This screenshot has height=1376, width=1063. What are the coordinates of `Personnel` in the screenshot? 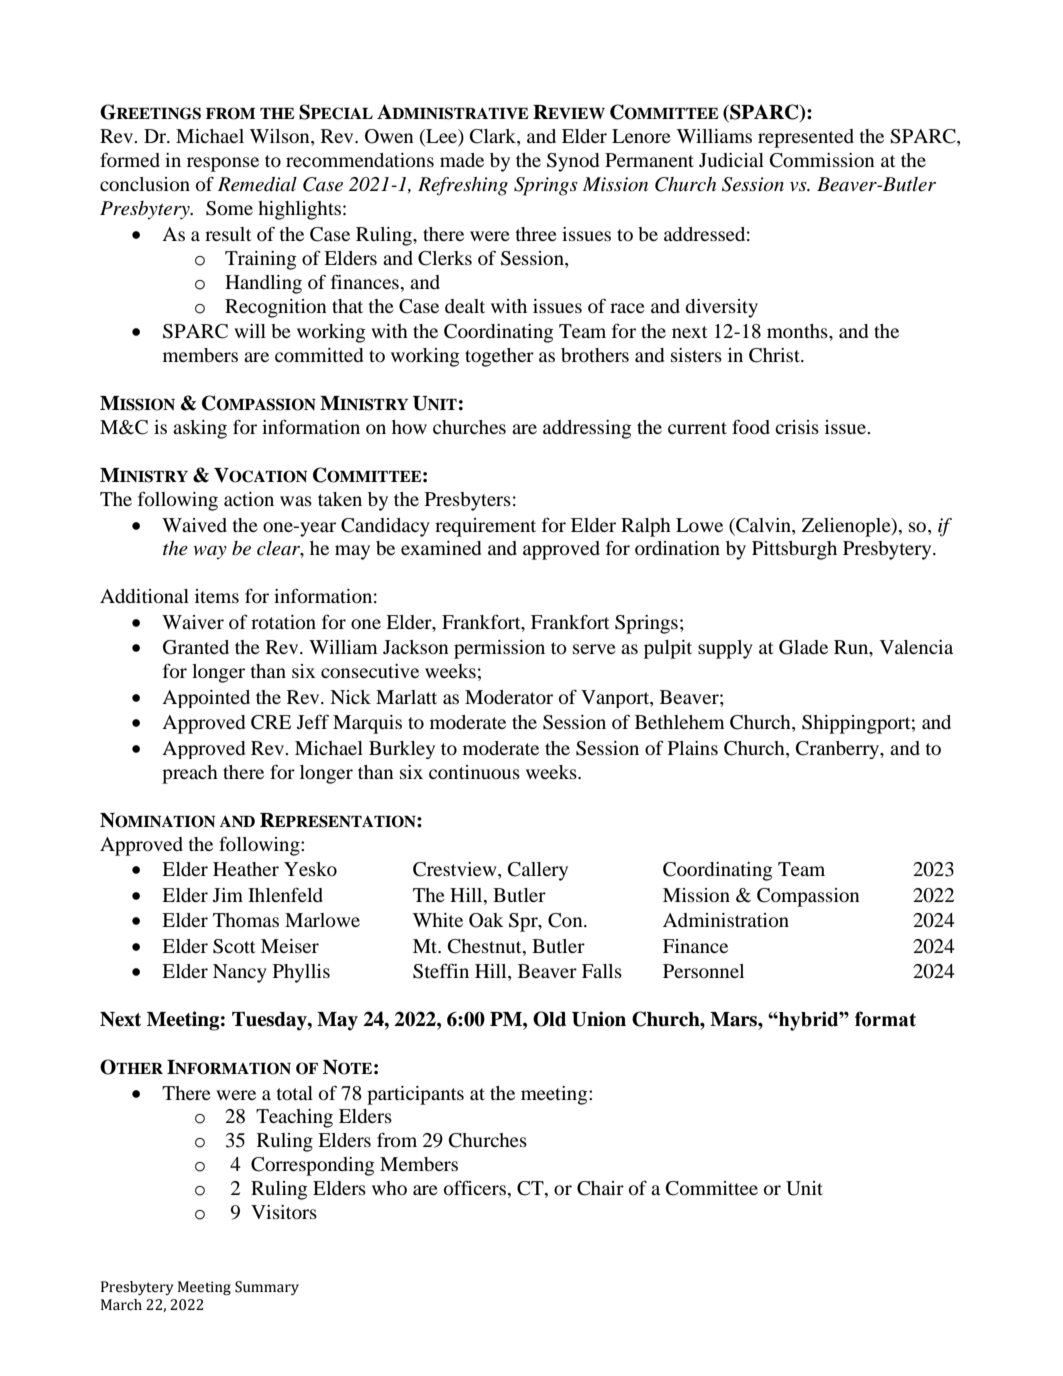 It's located at (703, 971).
